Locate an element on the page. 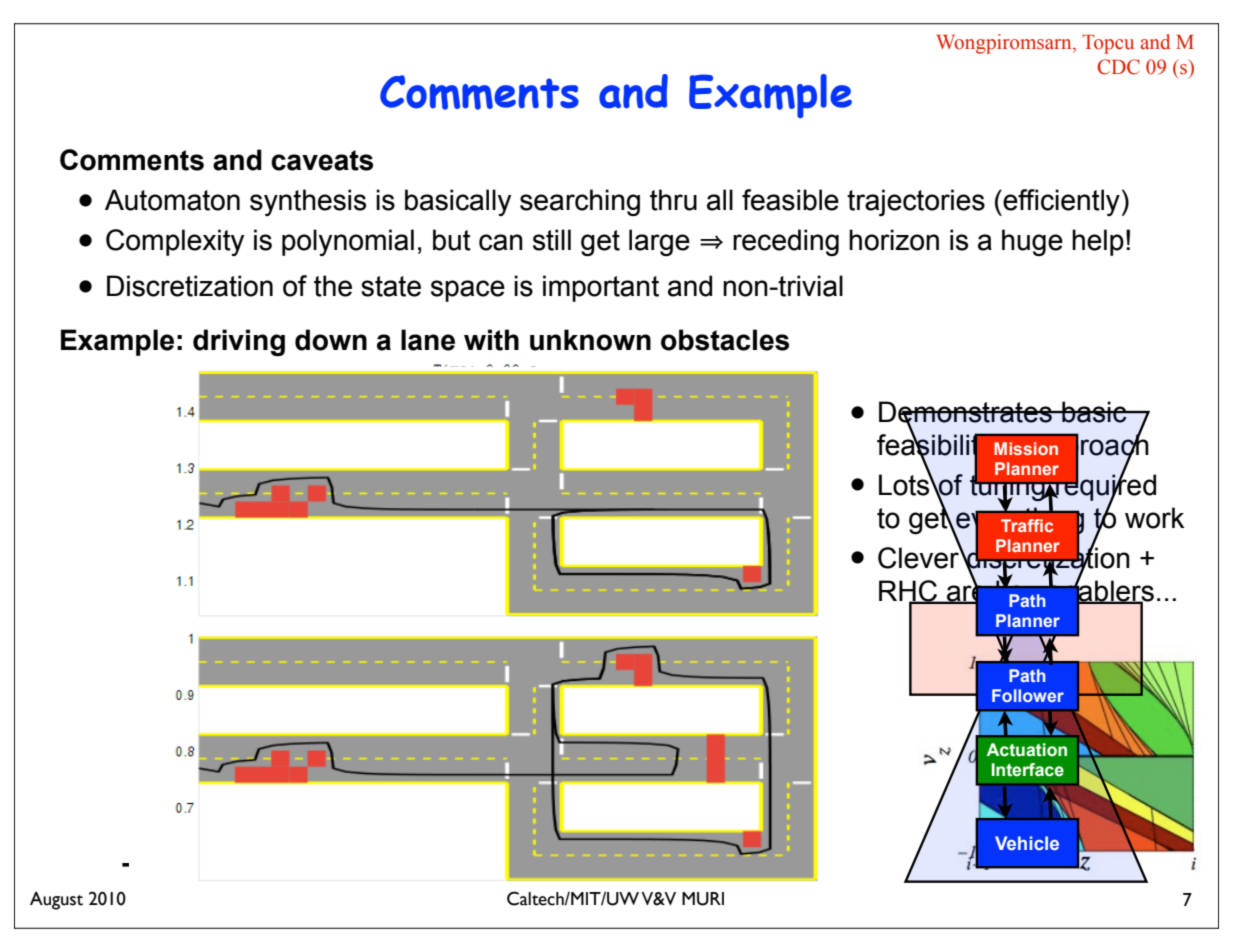  searching is located at coordinates (580, 202).
